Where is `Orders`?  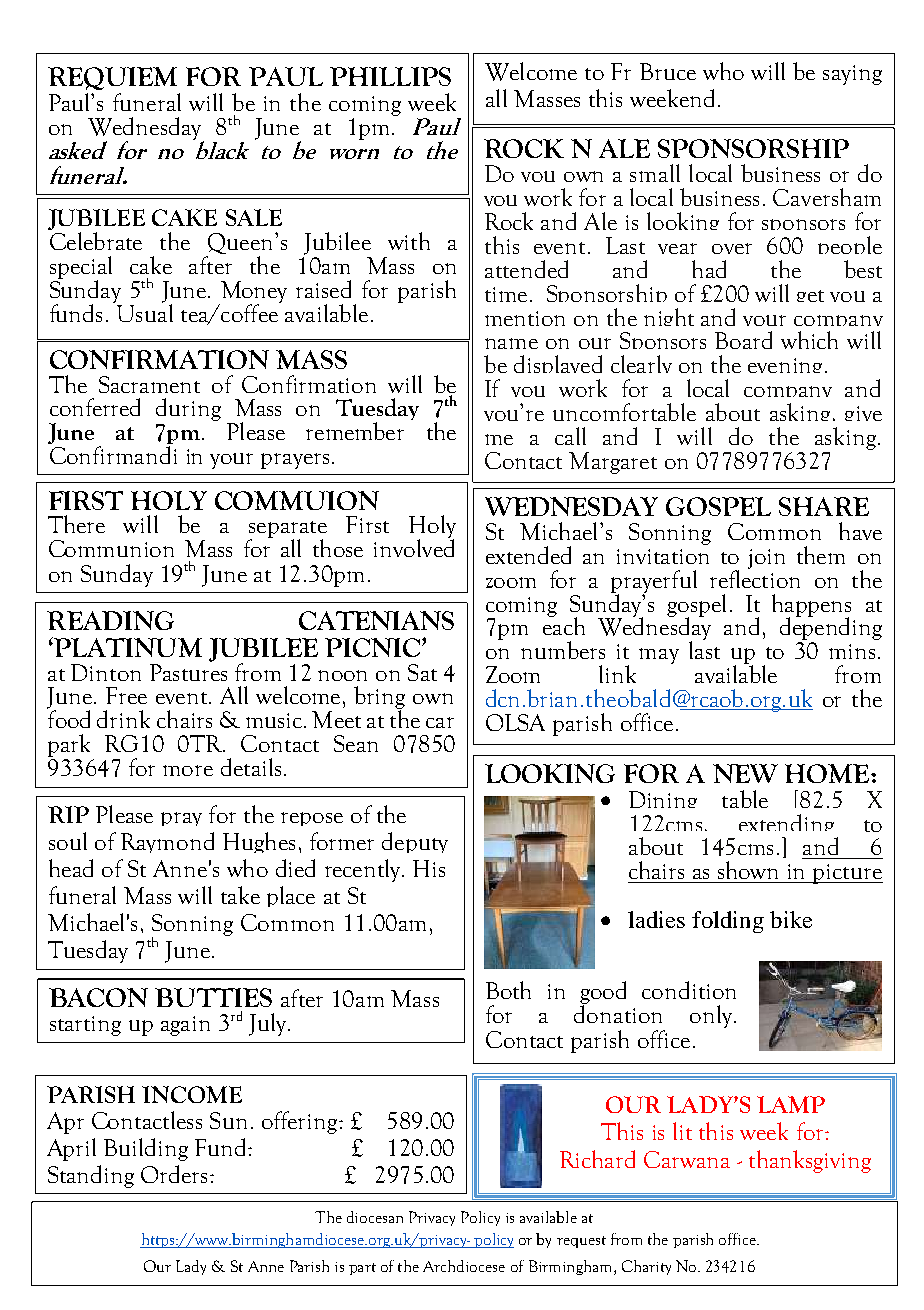
Orders is located at coordinates (174, 1174).
